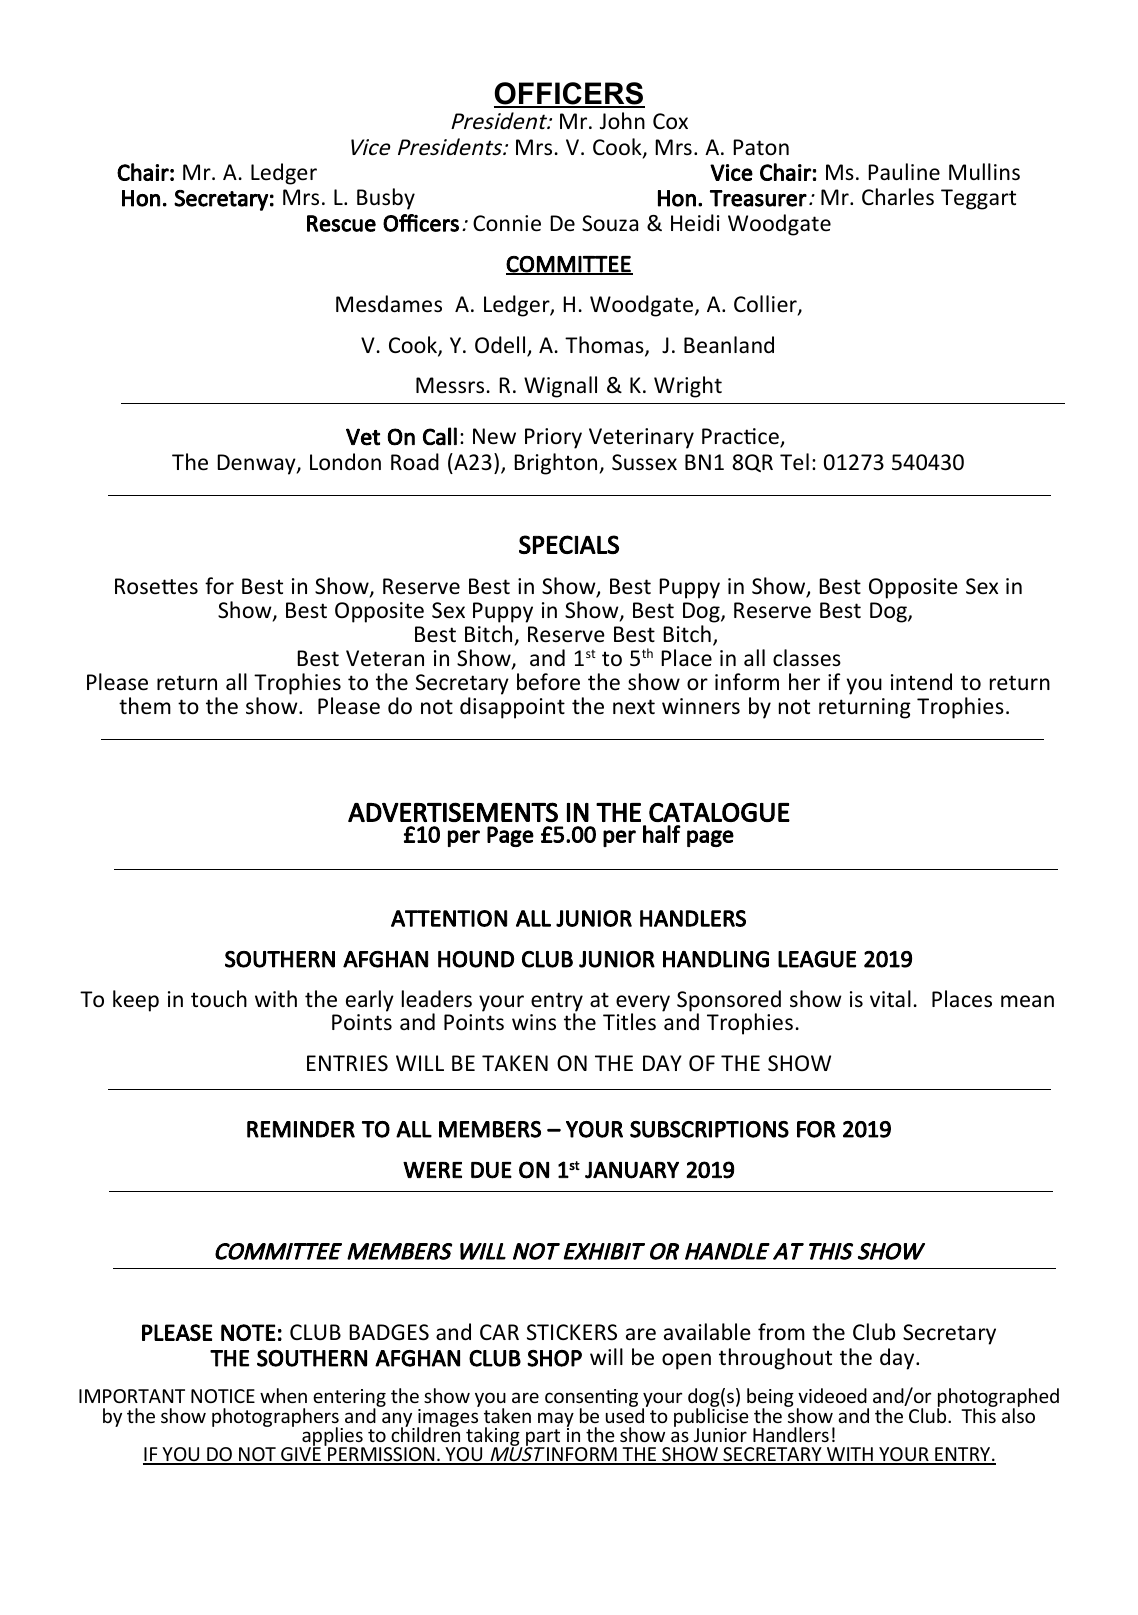 The height and width of the screenshot is (1615, 1138). Describe the element at coordinates (301, 1129) in the screenshot. I see `REMINDER` at that location.
